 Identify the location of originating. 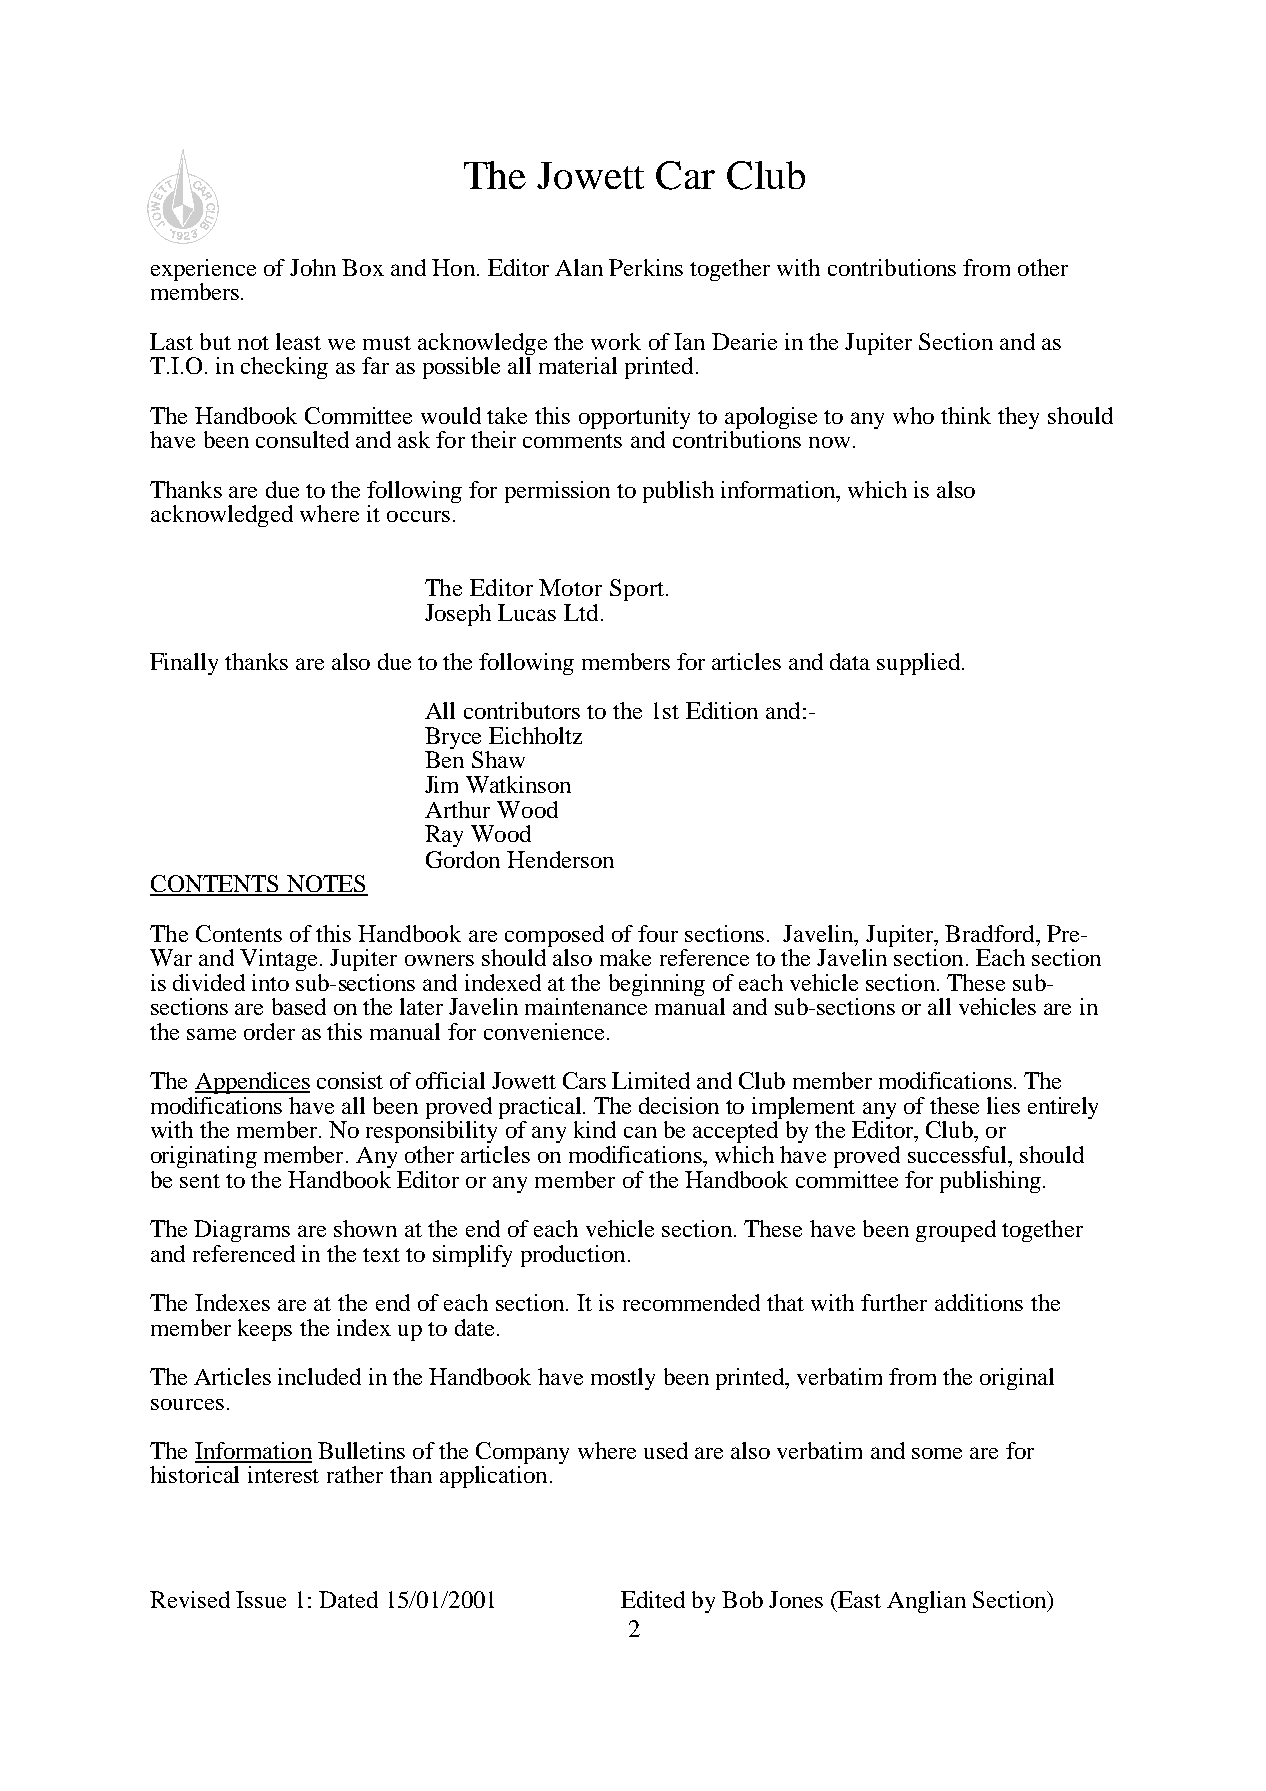
(204, 1157).
